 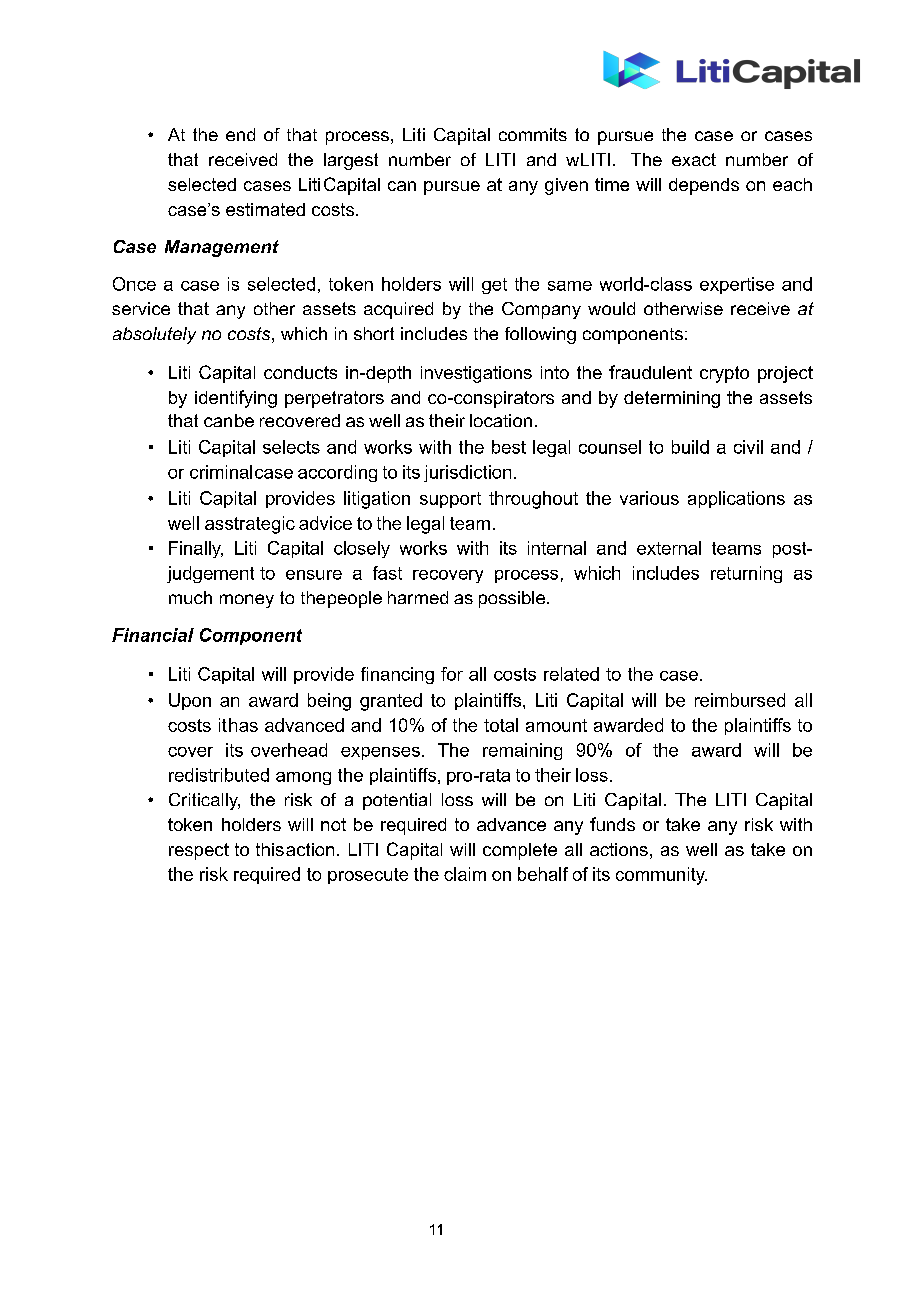 I want to click on investigations, so click(x=476, y=374).
